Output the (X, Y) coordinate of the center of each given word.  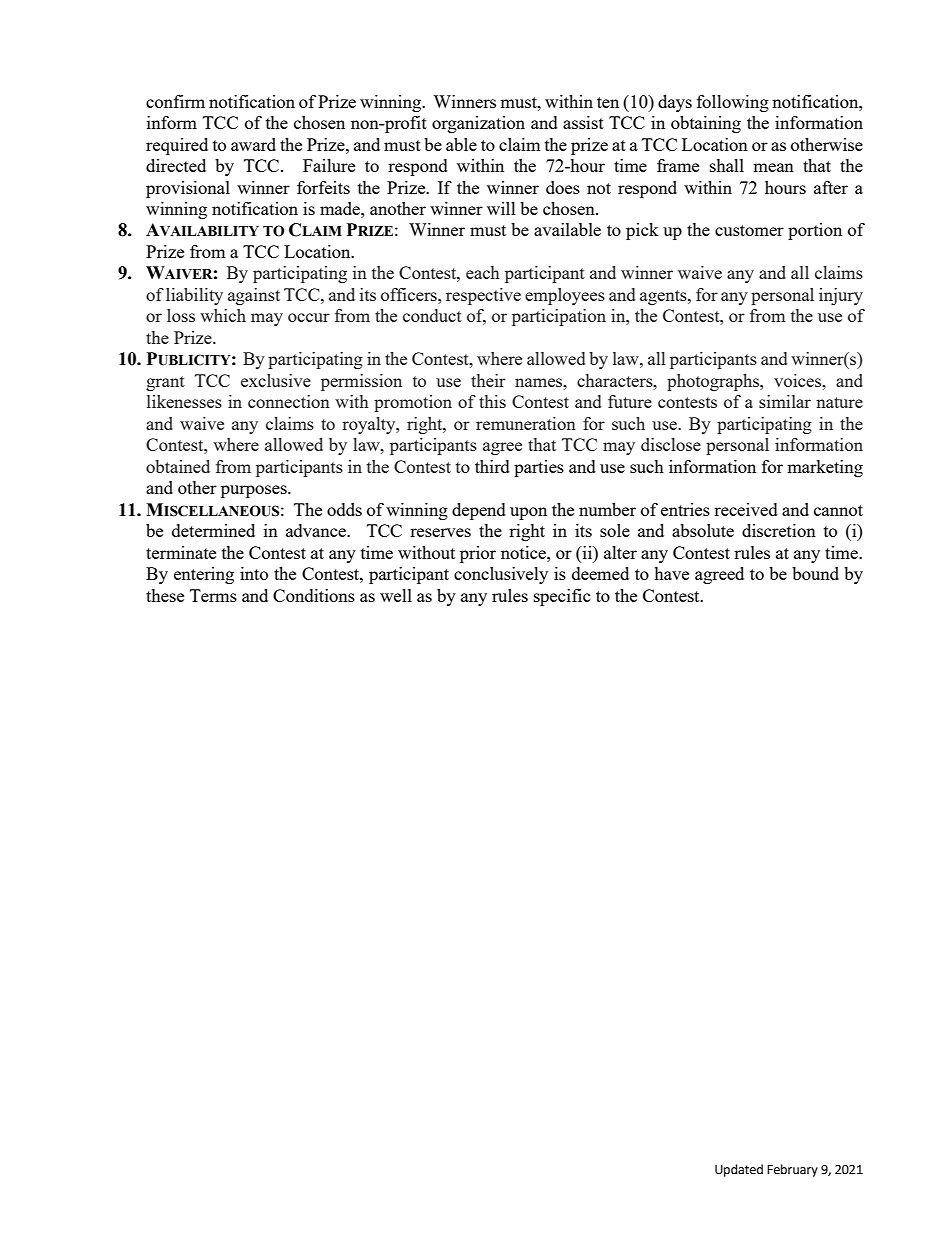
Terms (213, 595)
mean (773, 167)
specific (562, 597)
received (746, 509)
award (253, 144)
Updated (739, 1170)
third (492, 466)
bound (815, 573)
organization (478, 124)
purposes (255, 491)
